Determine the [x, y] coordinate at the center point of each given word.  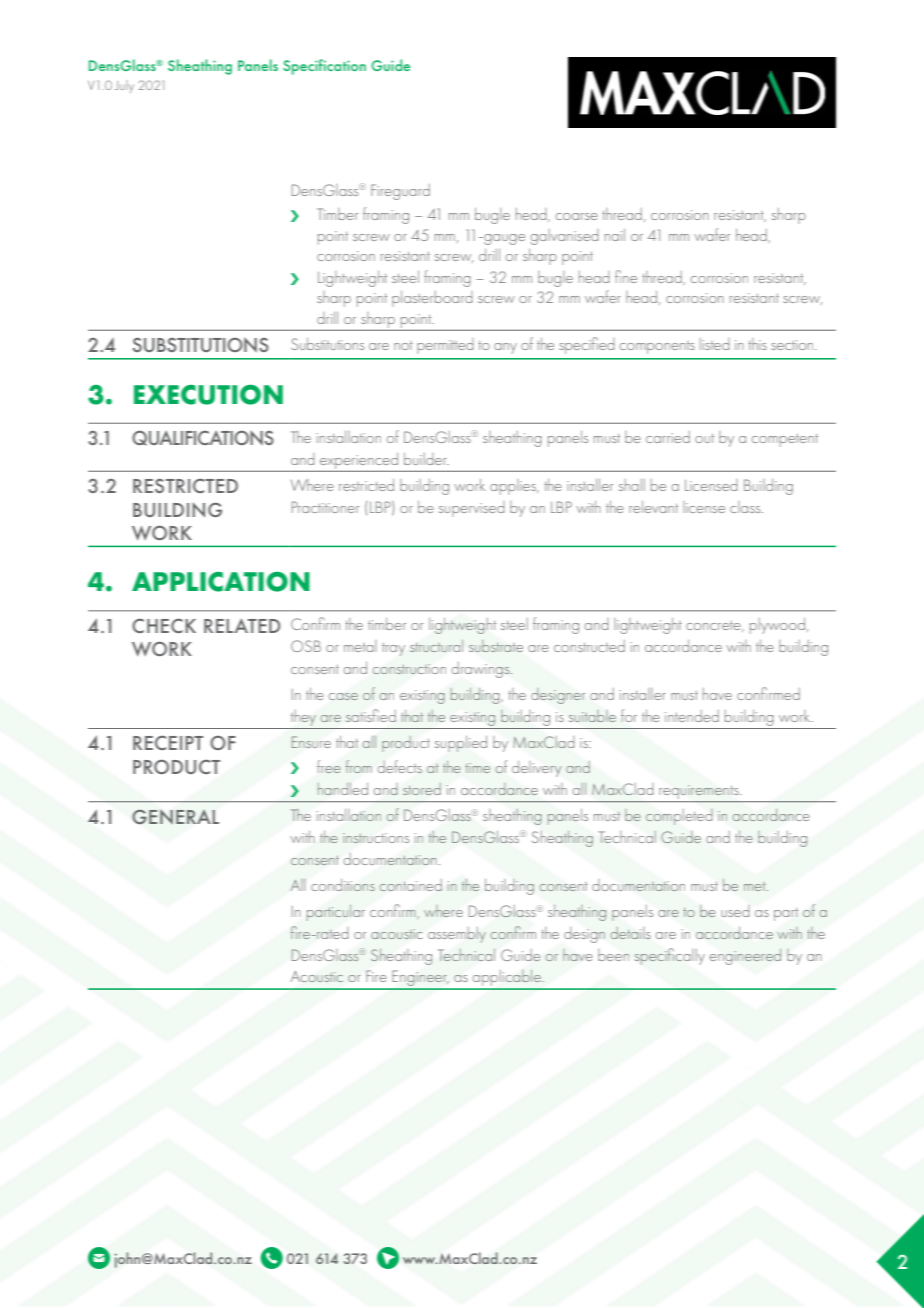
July [124, 86]
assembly [457, 935]
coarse [577, 216]
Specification [324, 67]
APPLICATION [221, 582]
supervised [472, 509]
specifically [670, 956]
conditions [343, 885]
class [746, 507]
